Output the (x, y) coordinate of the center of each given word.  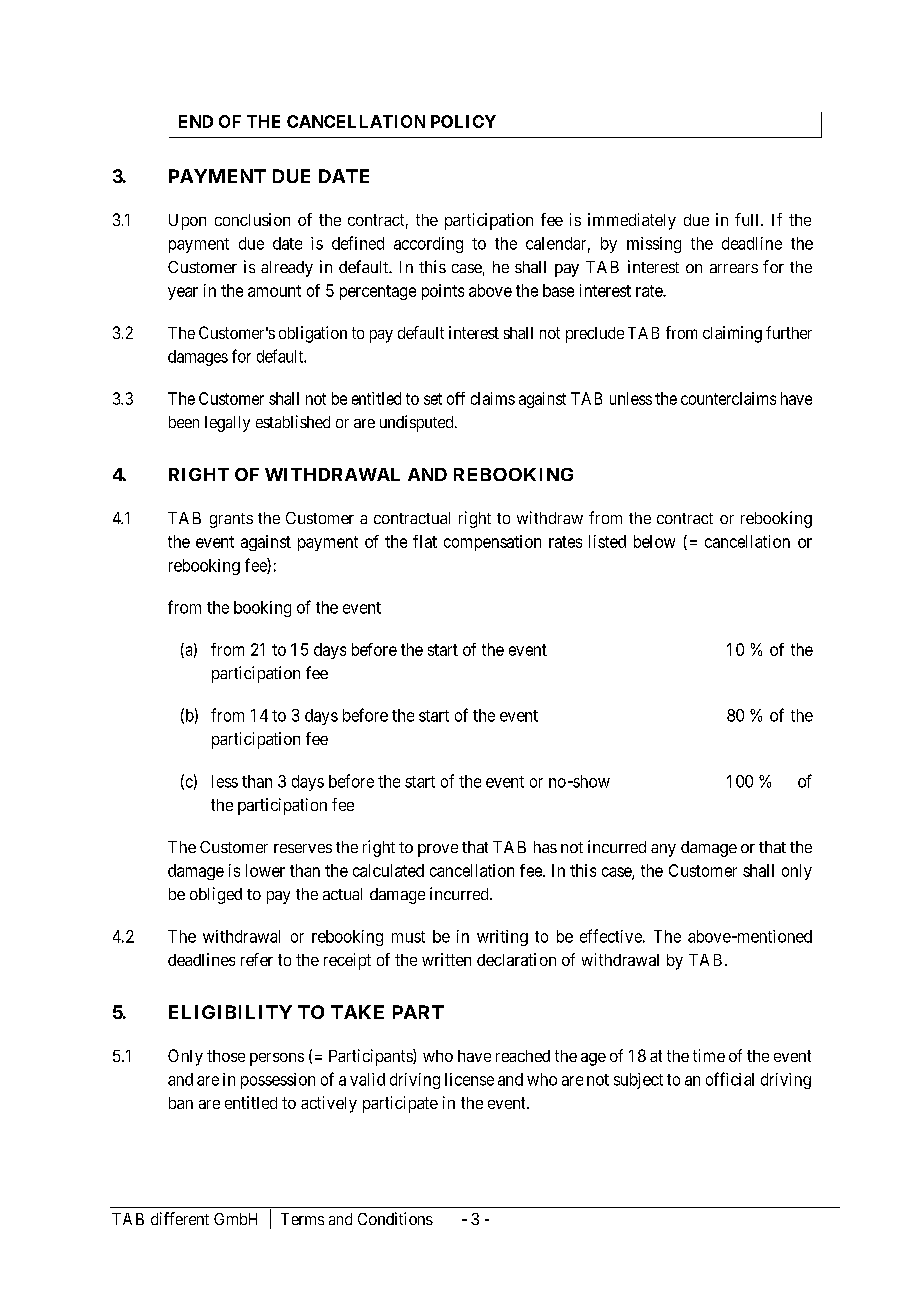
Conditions (395, 1218)
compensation (492, 543)
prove (438, 850)
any (663, 850)
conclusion (252, 219)
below (654, 541)
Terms (302, 1219)
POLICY (463, 121)
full (748, 219)
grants (231, 520)
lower (265, 870)
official (730, 1079)
